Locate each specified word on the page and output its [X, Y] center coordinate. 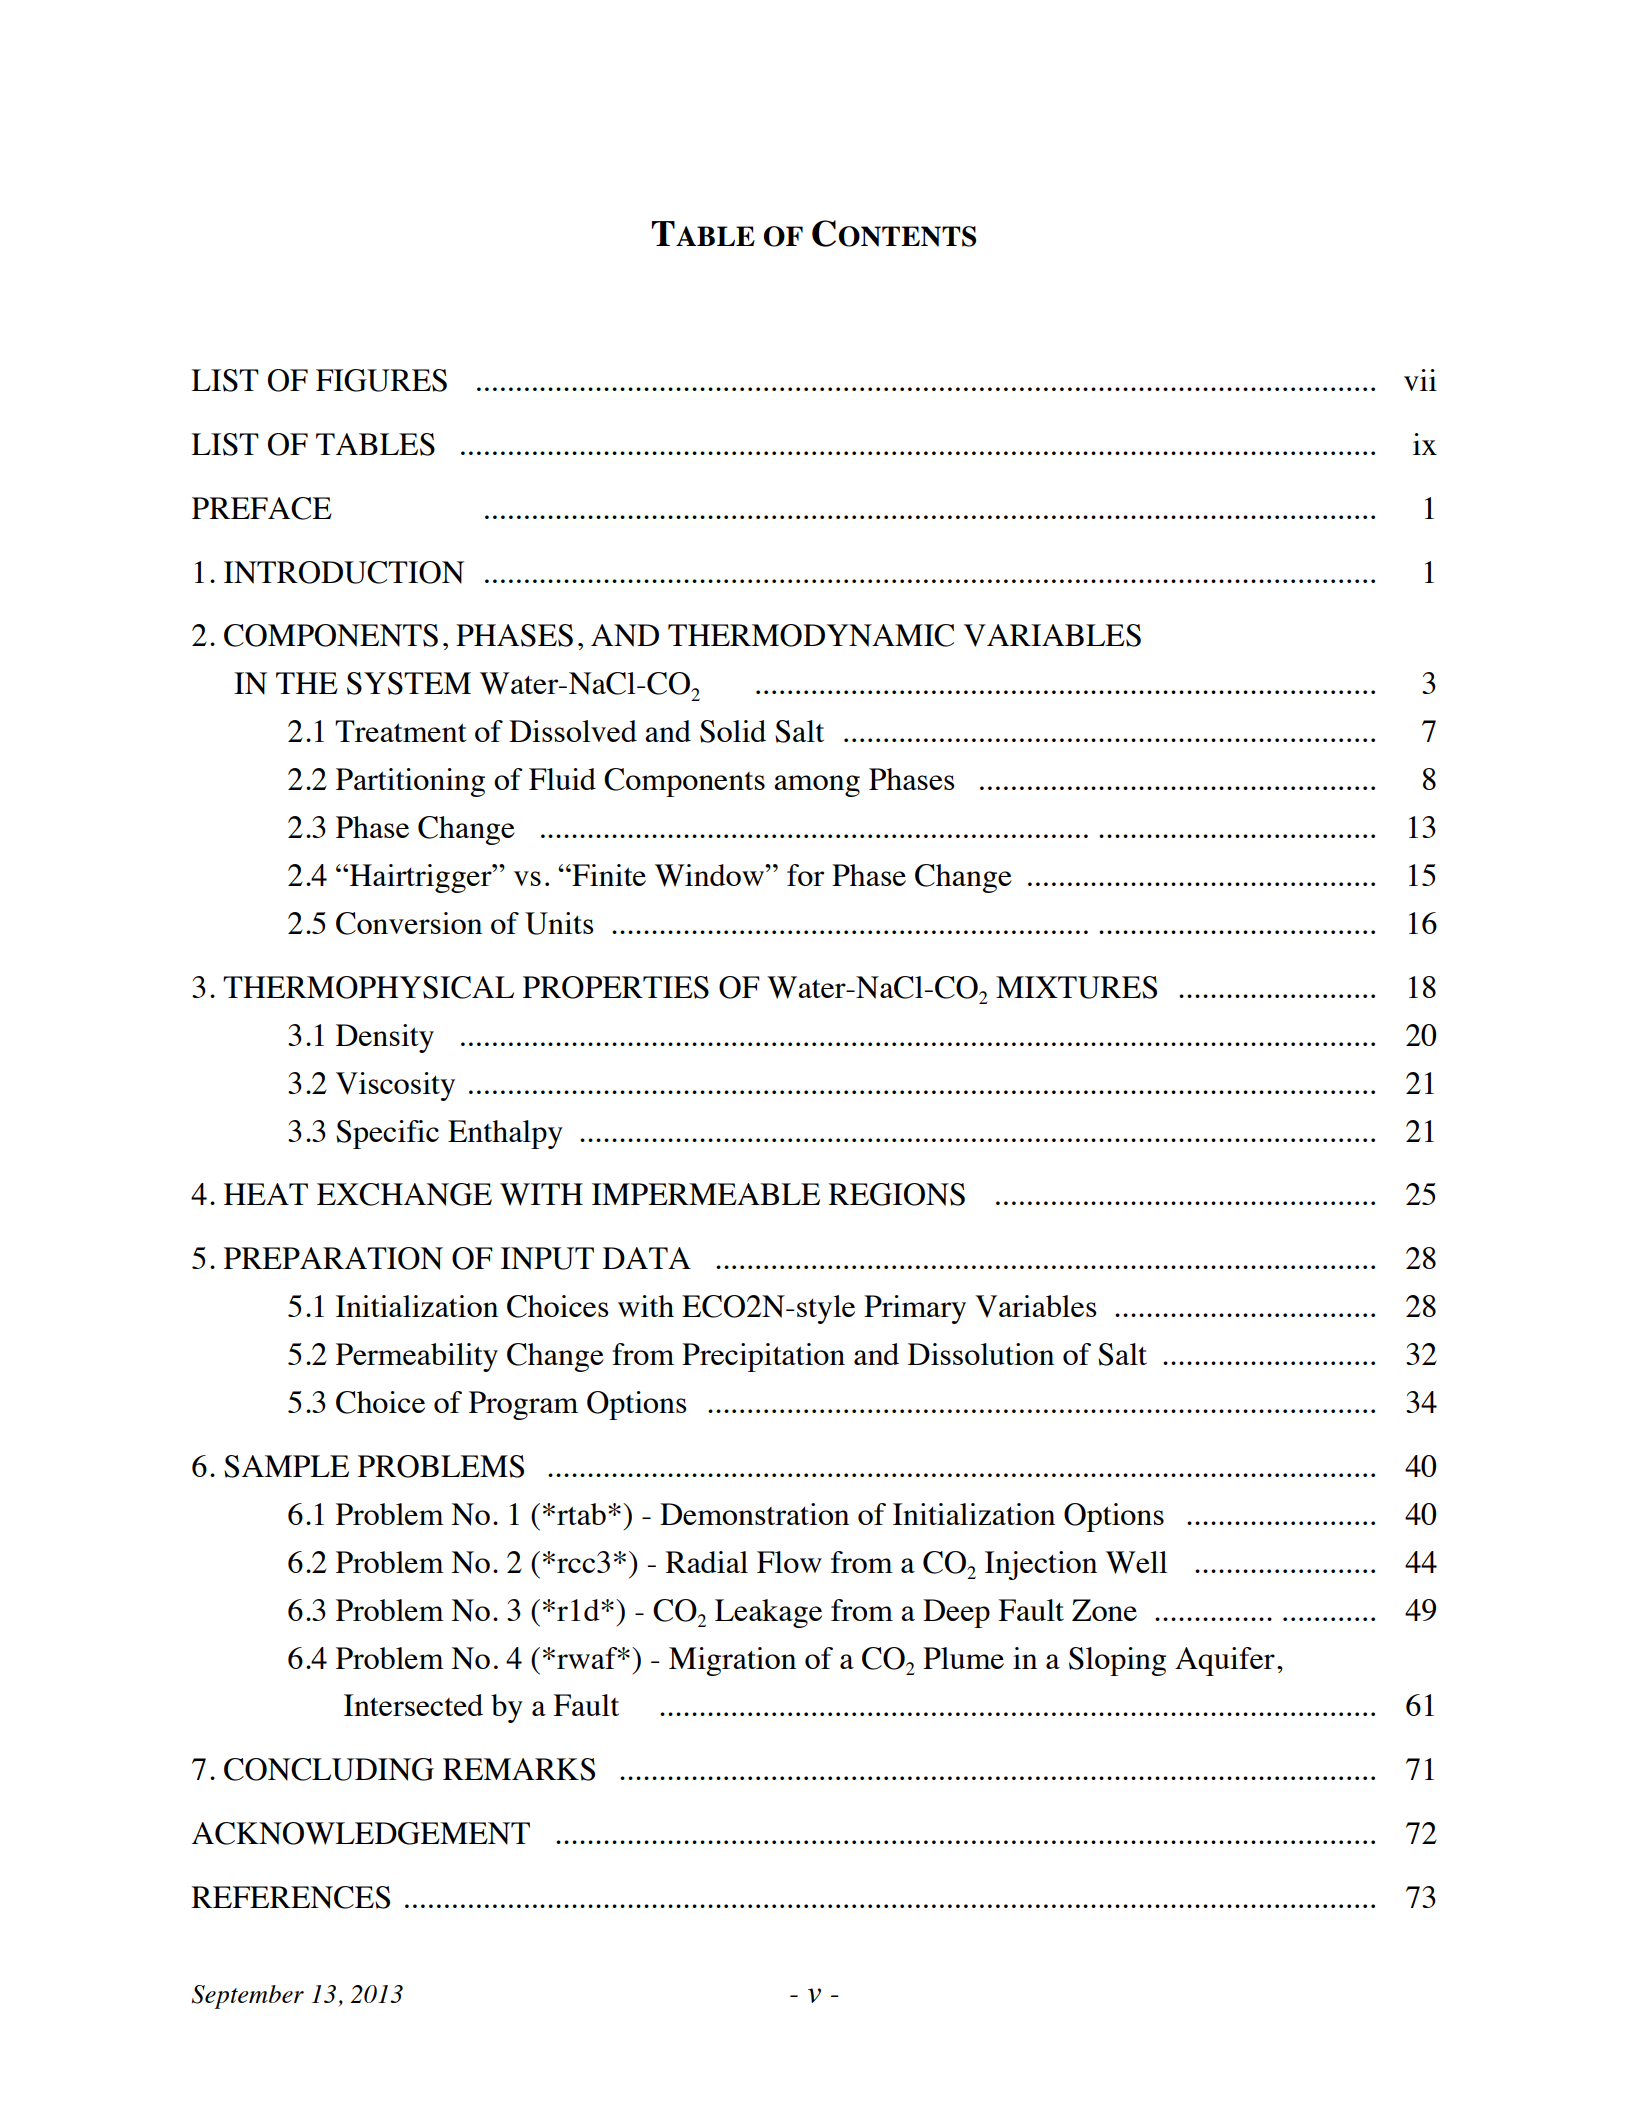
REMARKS [519, 1769]
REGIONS [896, 1194]
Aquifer [1225, 1661]
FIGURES [381, 380]
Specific [387, 1134]
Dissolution [981, 1354]
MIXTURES [1076, 987]
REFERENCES [290, 1897]
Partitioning [410, 782]
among [817, 786]
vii [1420, 380]
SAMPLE [286, 1466]
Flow [789, 1562]
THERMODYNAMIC [811, 635]
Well [1136, 1562]
